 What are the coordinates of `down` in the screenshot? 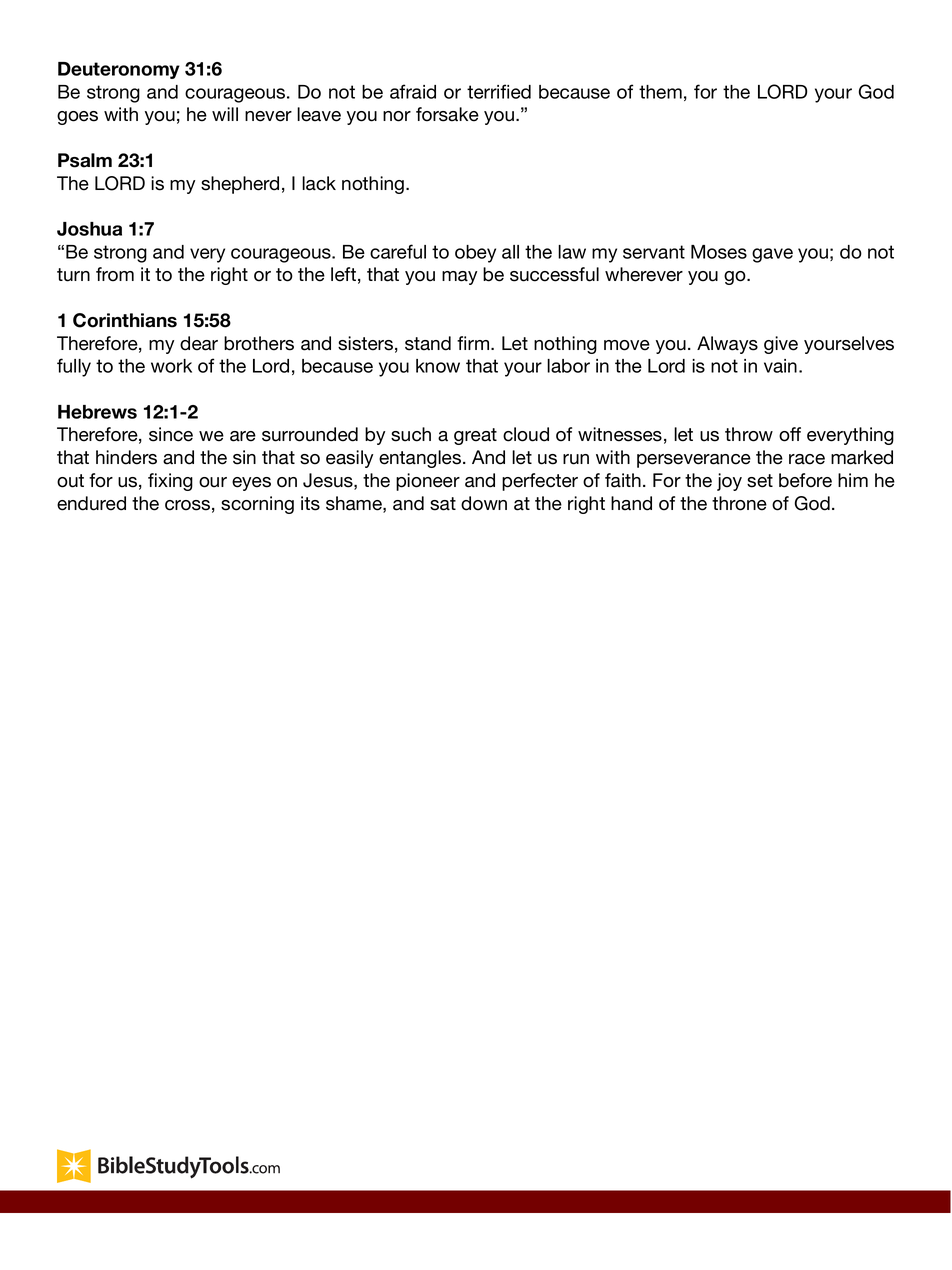 It's located at (484, 503).
